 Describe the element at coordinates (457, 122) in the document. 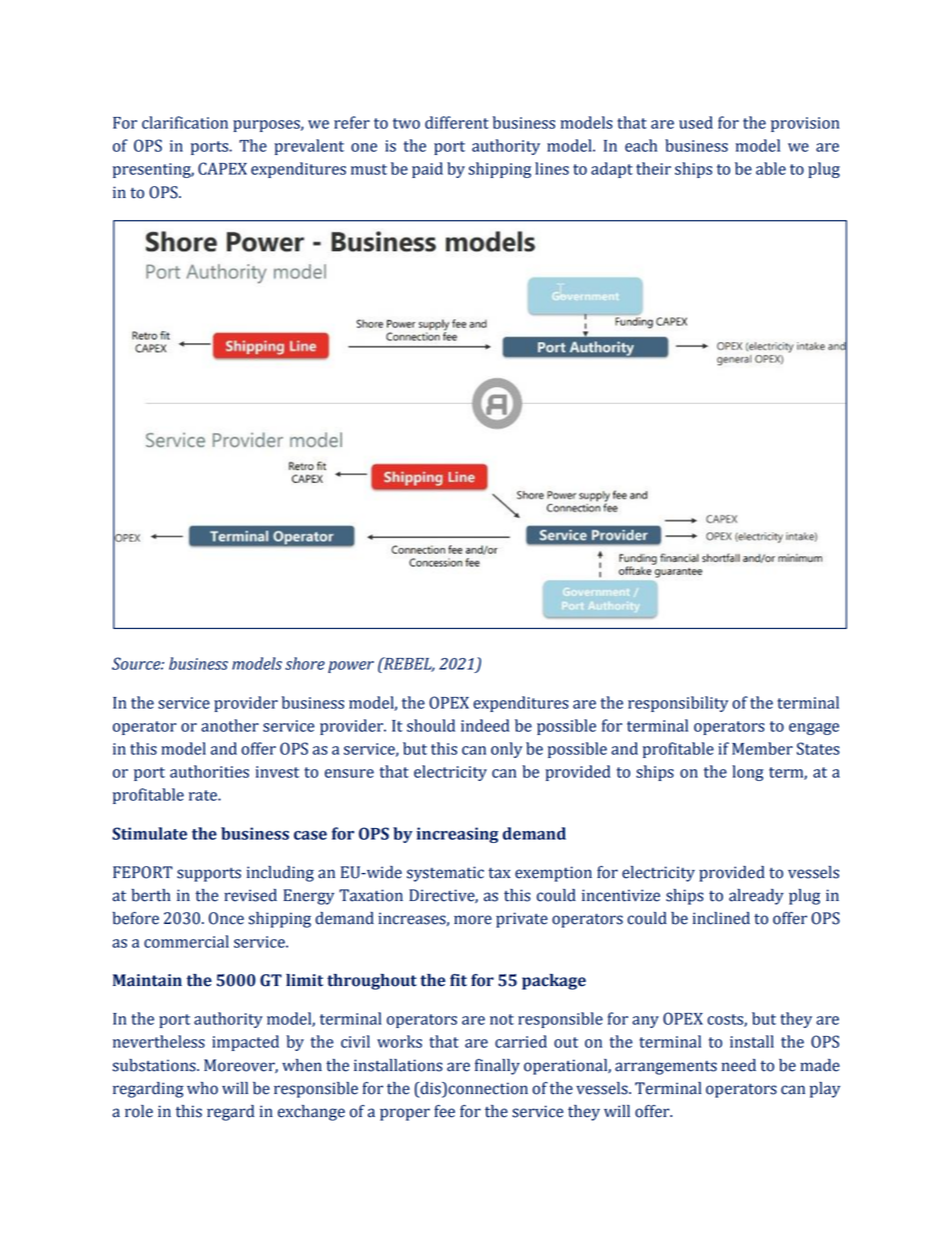

I see `different` at that location.
